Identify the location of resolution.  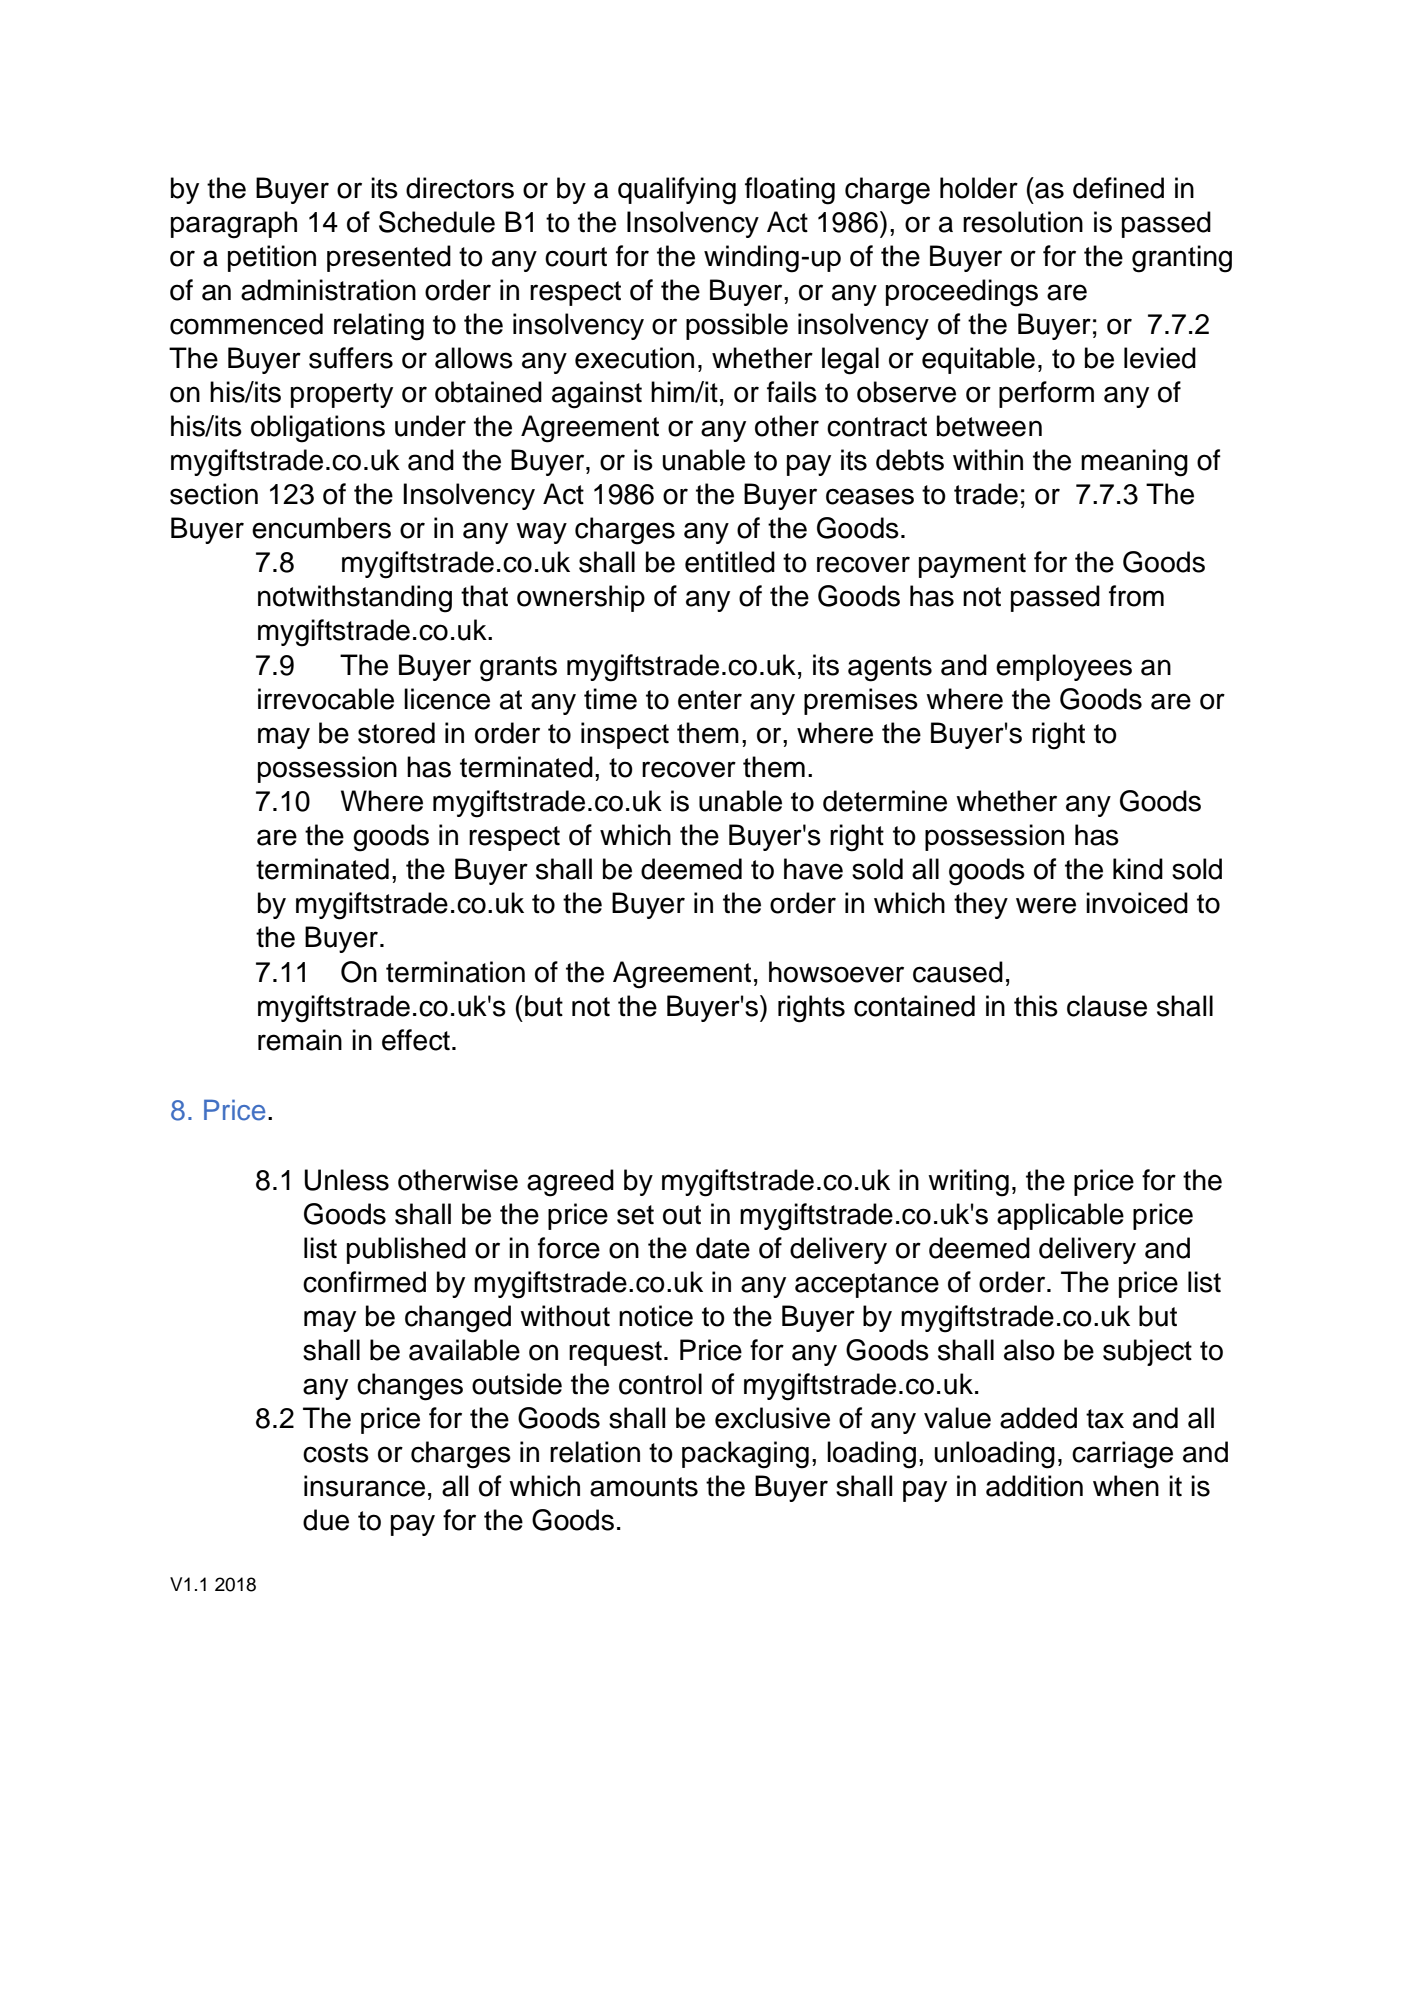
(1023, 222).
